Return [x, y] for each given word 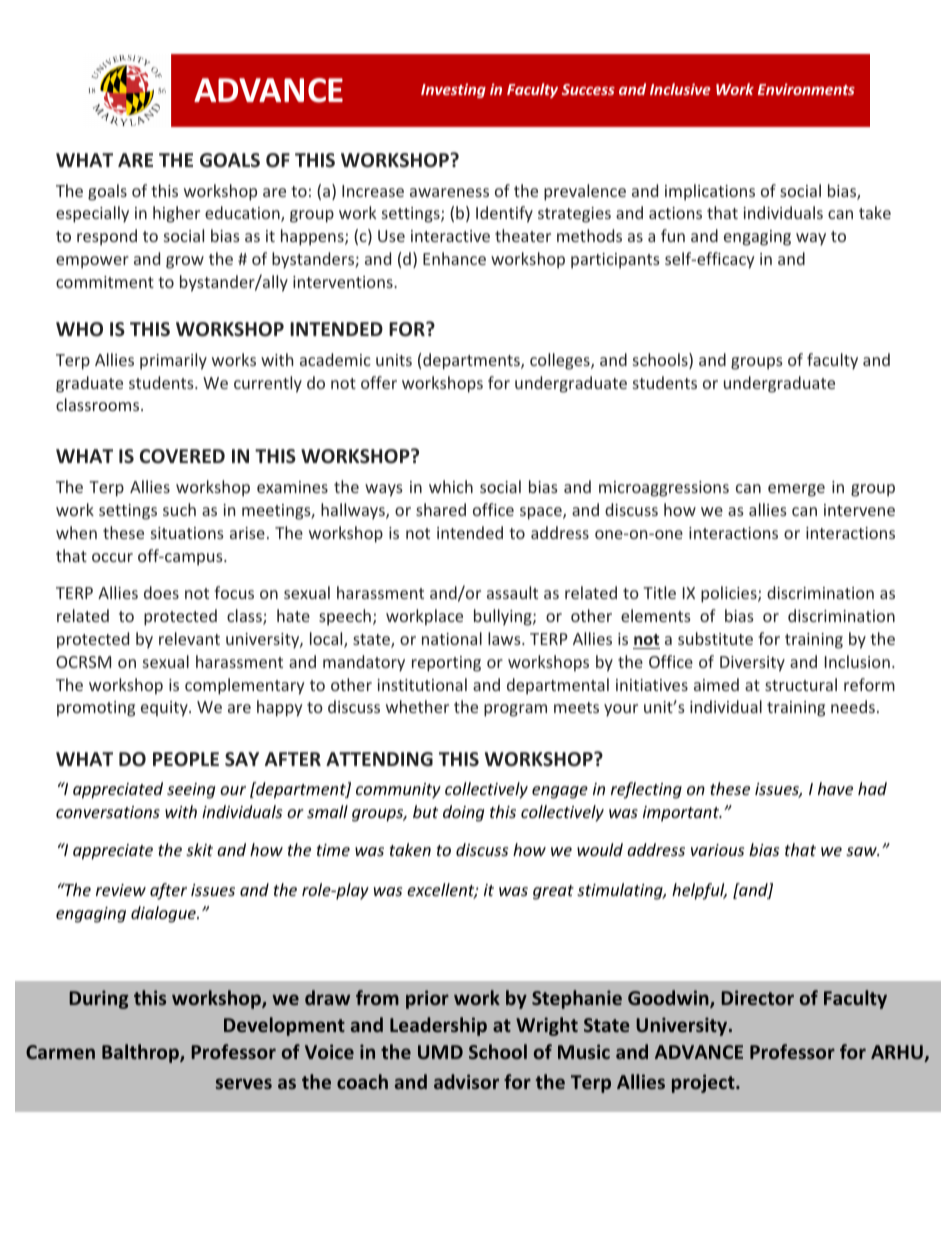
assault [512, 592]
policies [730, 594]
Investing [453, 90]
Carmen [60, 1052]
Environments [806, 89]
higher [176, 214]
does [161, 592]
